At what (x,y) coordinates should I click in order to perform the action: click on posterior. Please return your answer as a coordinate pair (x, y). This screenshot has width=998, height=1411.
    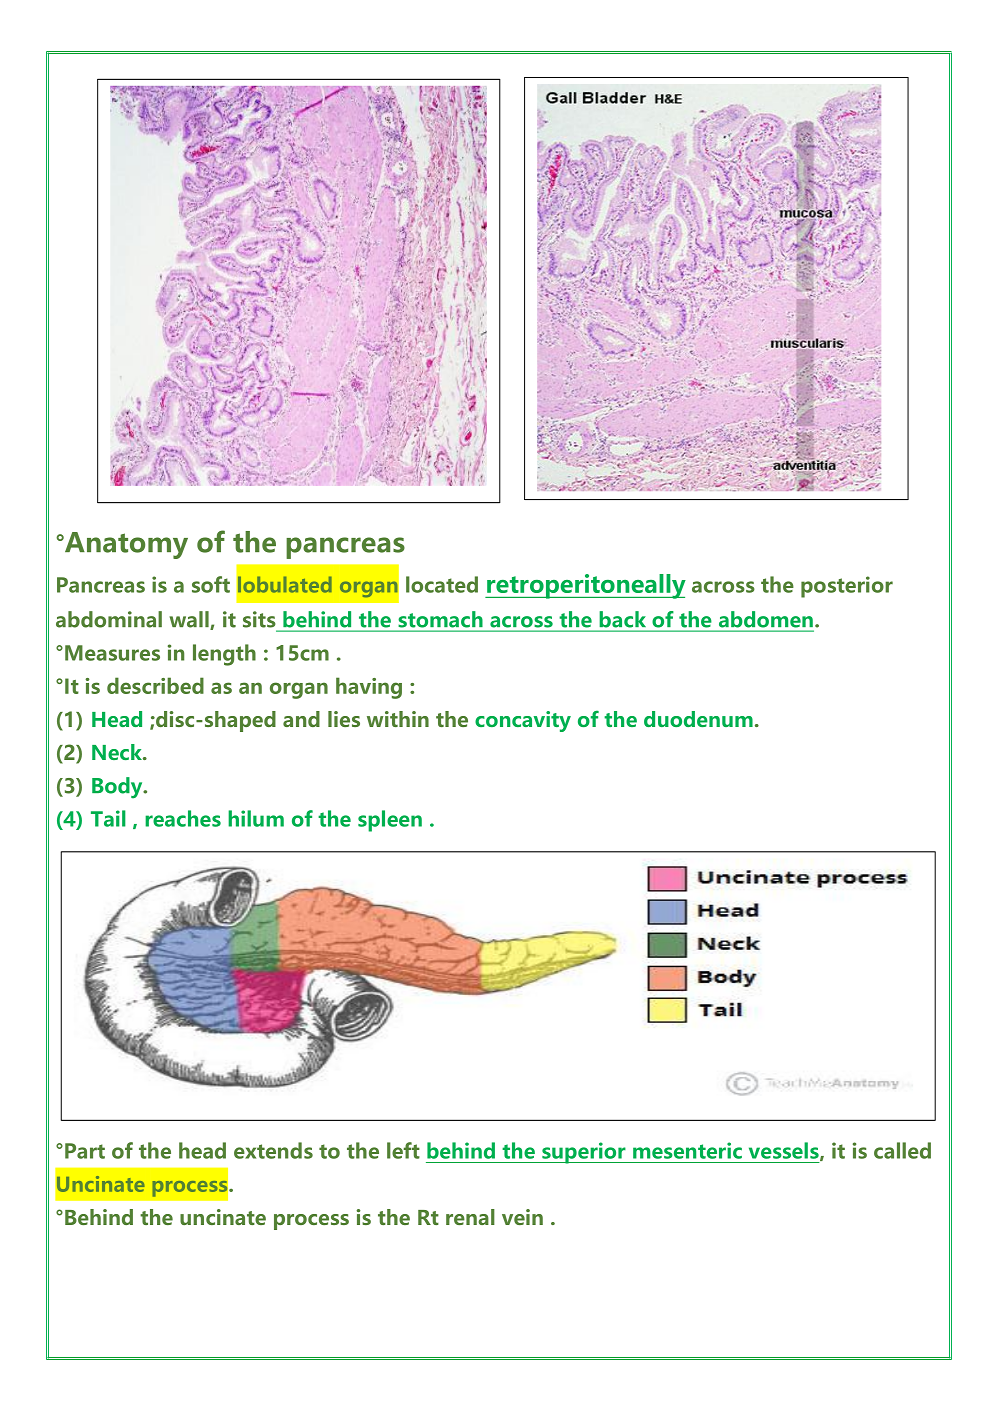
    Looking at the image, I should click on (847, 587).
